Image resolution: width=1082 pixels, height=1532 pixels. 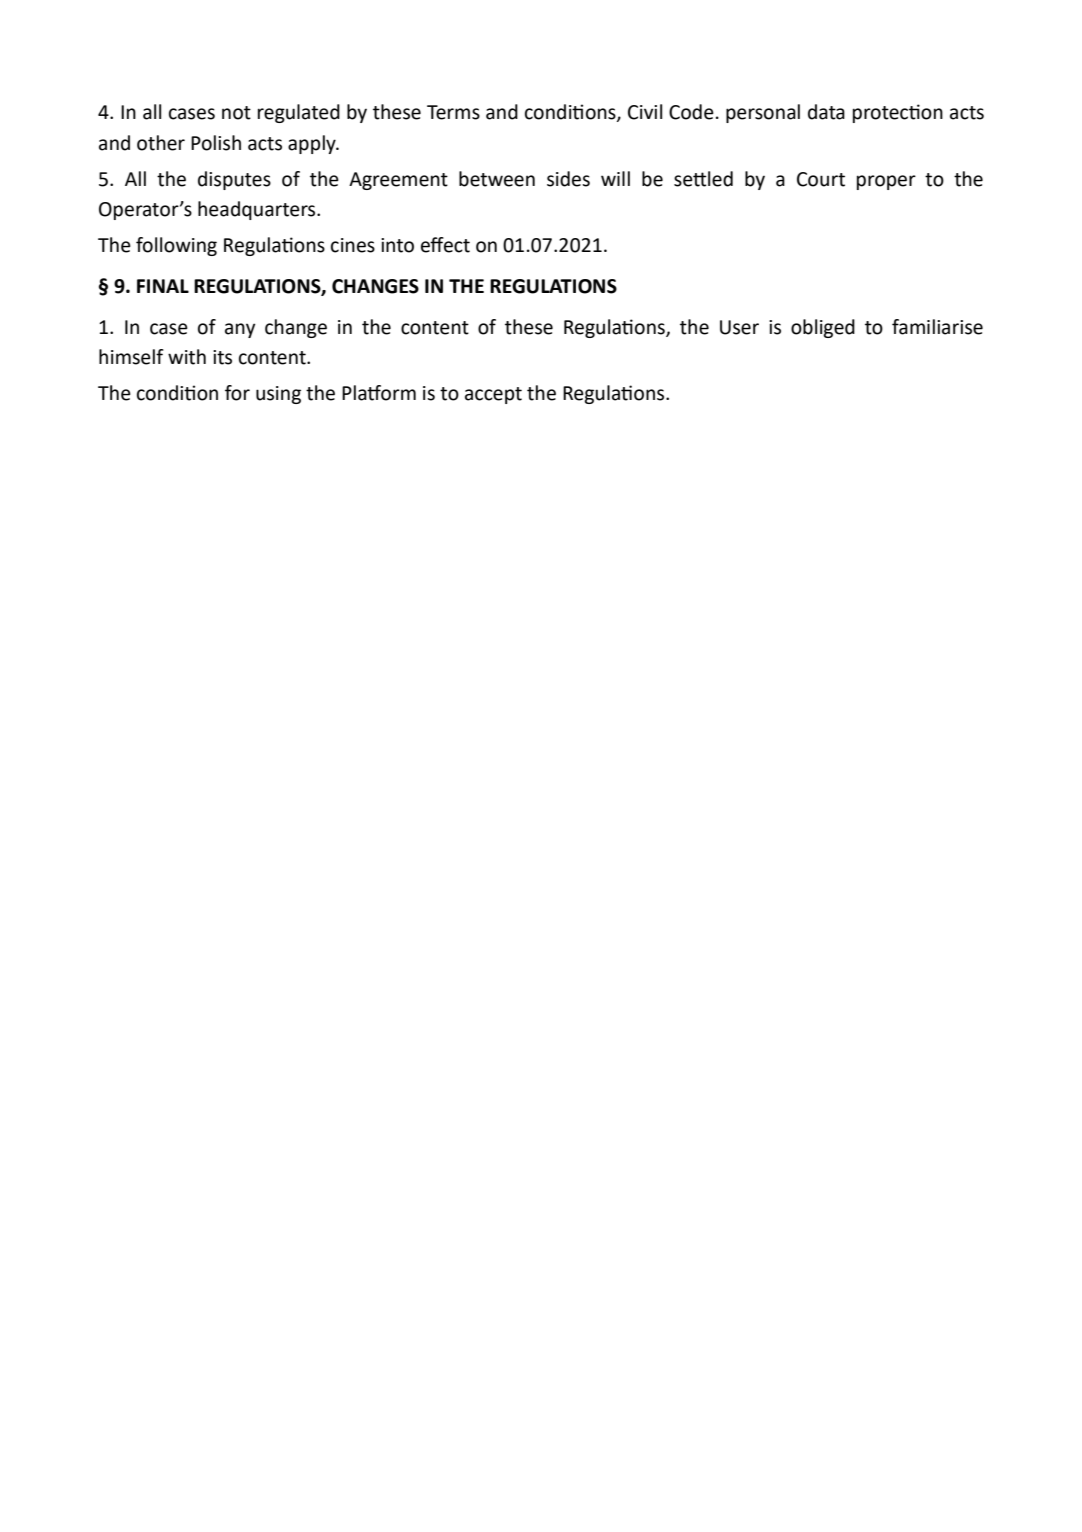 What do you see at coordinates (240, 330) in the image?
I see `any` at bounding box center [240, 330].
